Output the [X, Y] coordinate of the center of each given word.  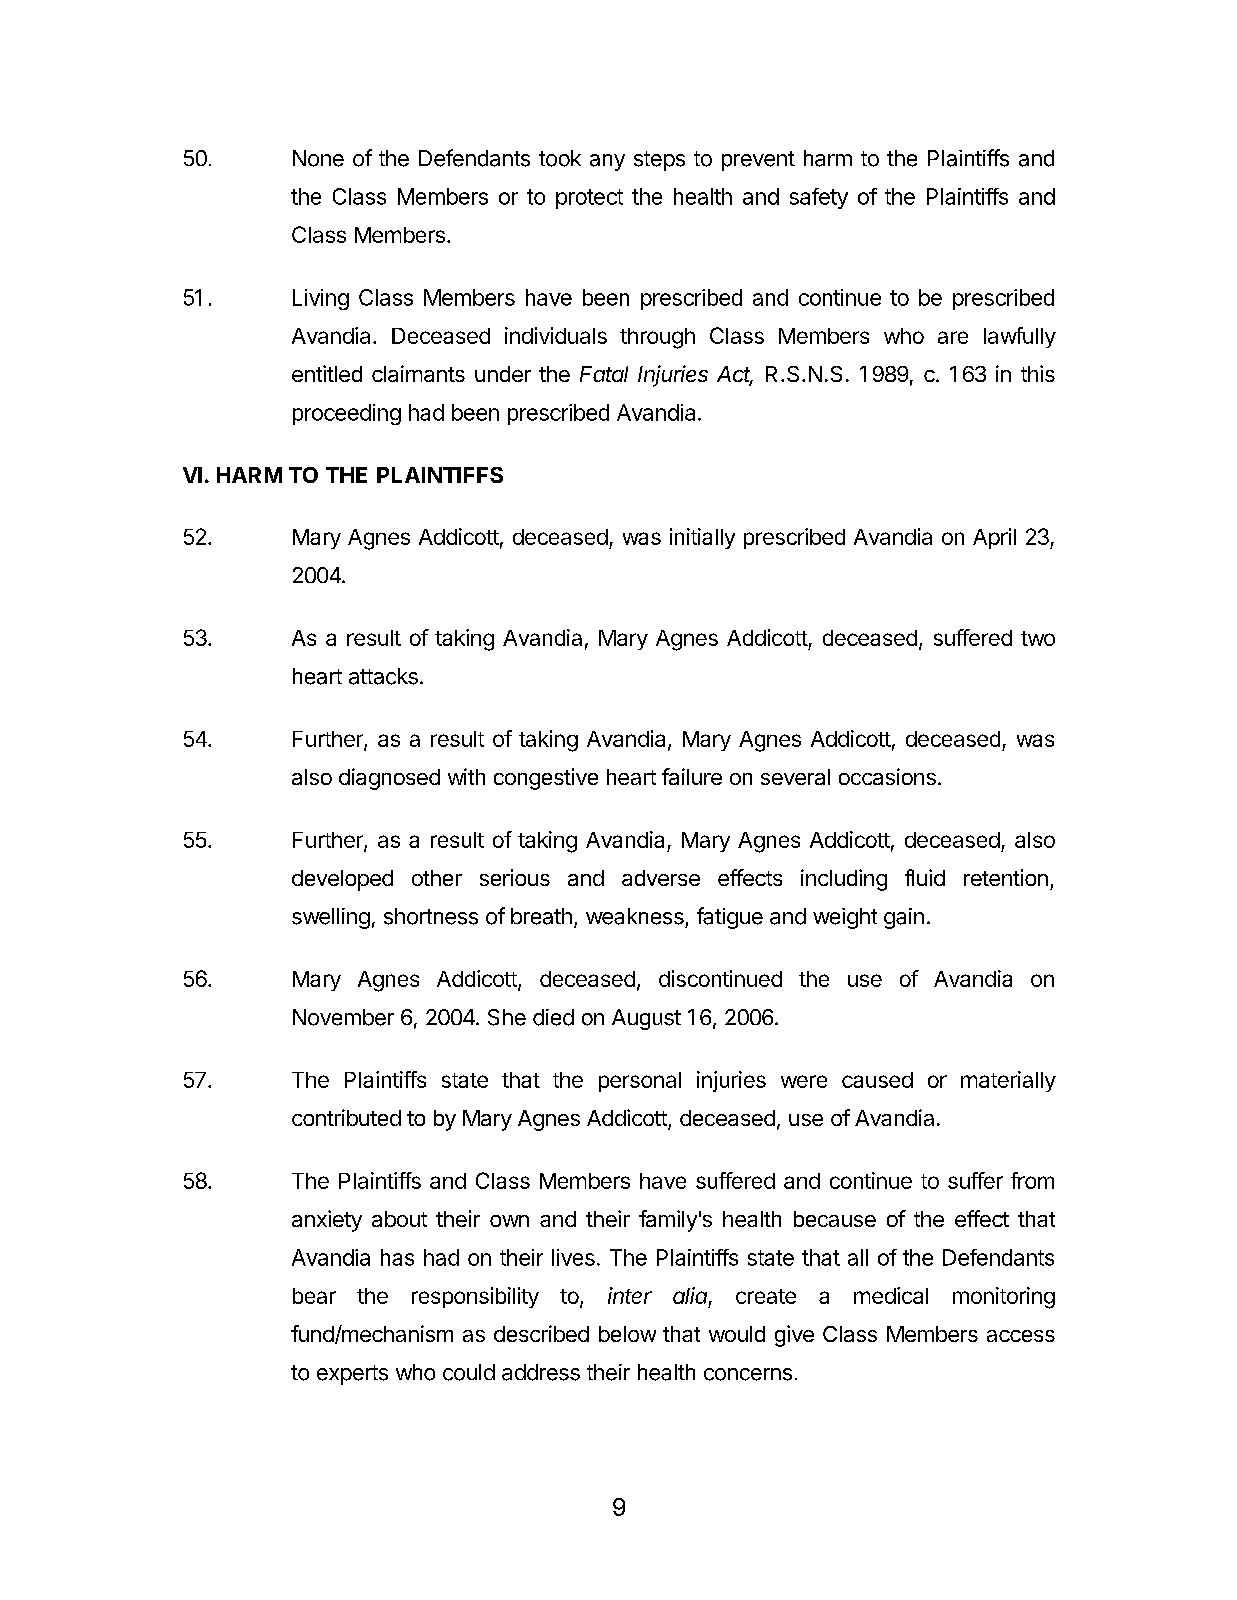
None [318, 158]
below [627, 1334]
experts [352, 1375]
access [1021, 1336]
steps [659, 161]
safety [819, 198]
